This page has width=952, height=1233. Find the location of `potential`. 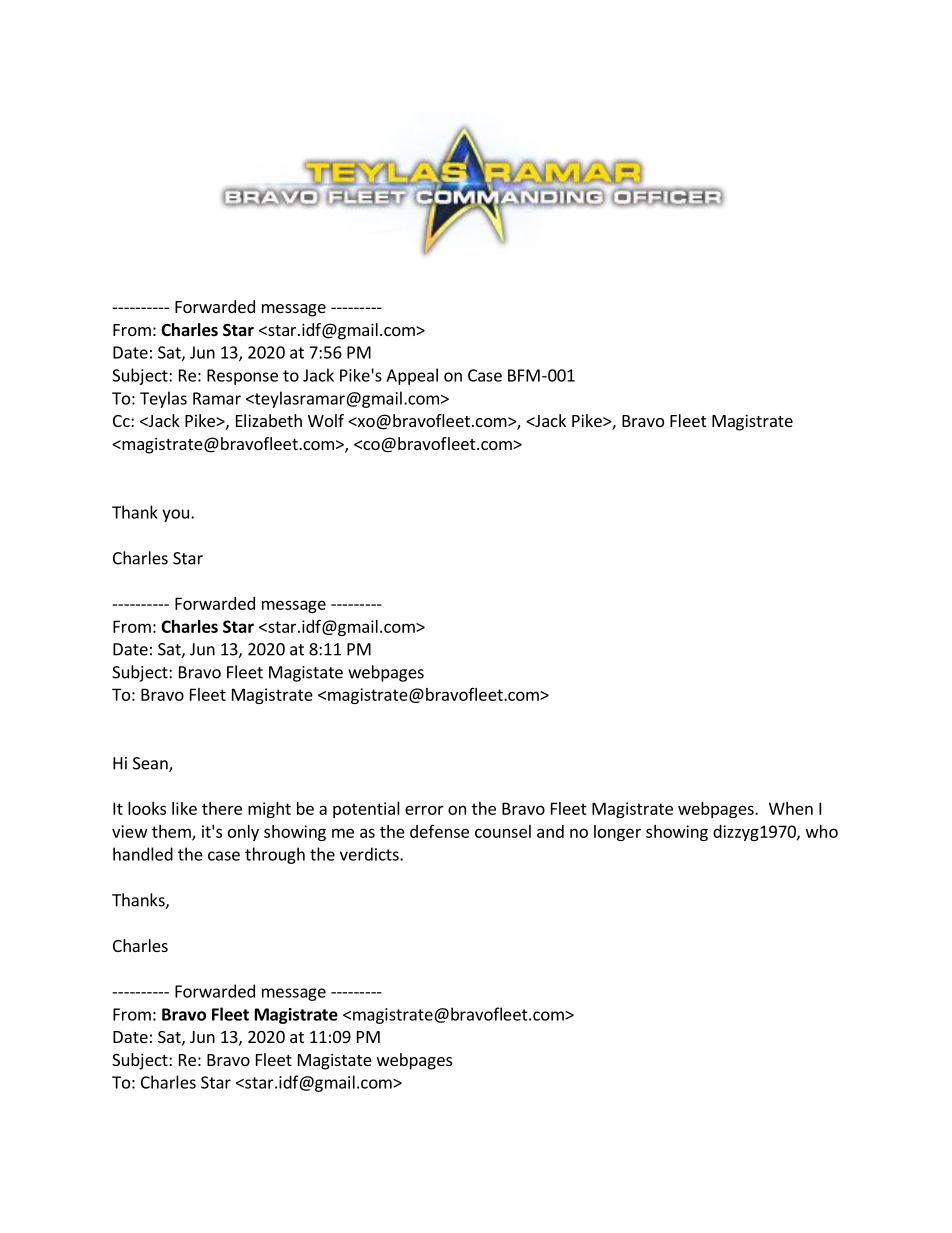

potential is located at coordinates (366, 810).
